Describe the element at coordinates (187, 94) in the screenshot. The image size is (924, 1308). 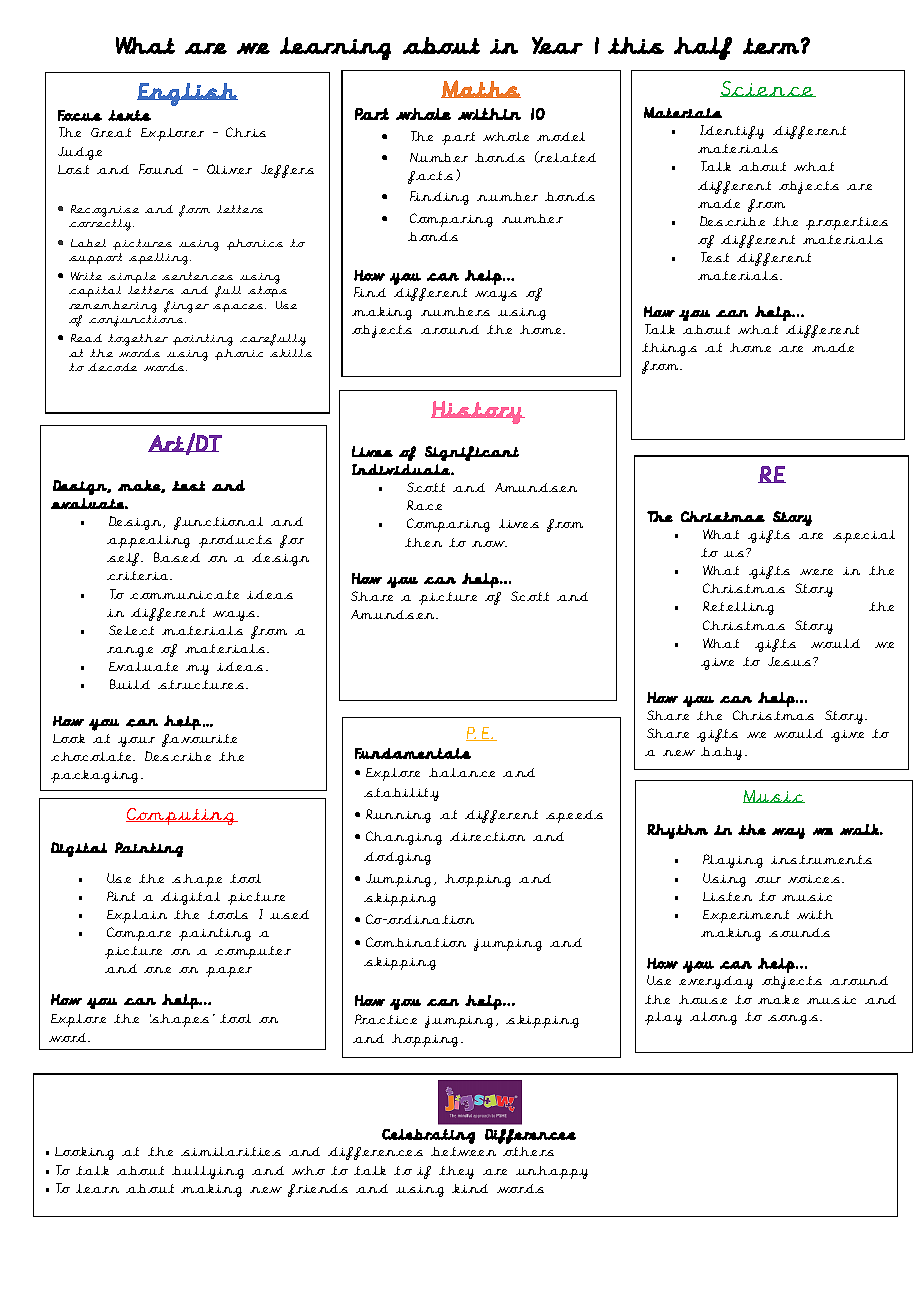
I see `English` at that location.
